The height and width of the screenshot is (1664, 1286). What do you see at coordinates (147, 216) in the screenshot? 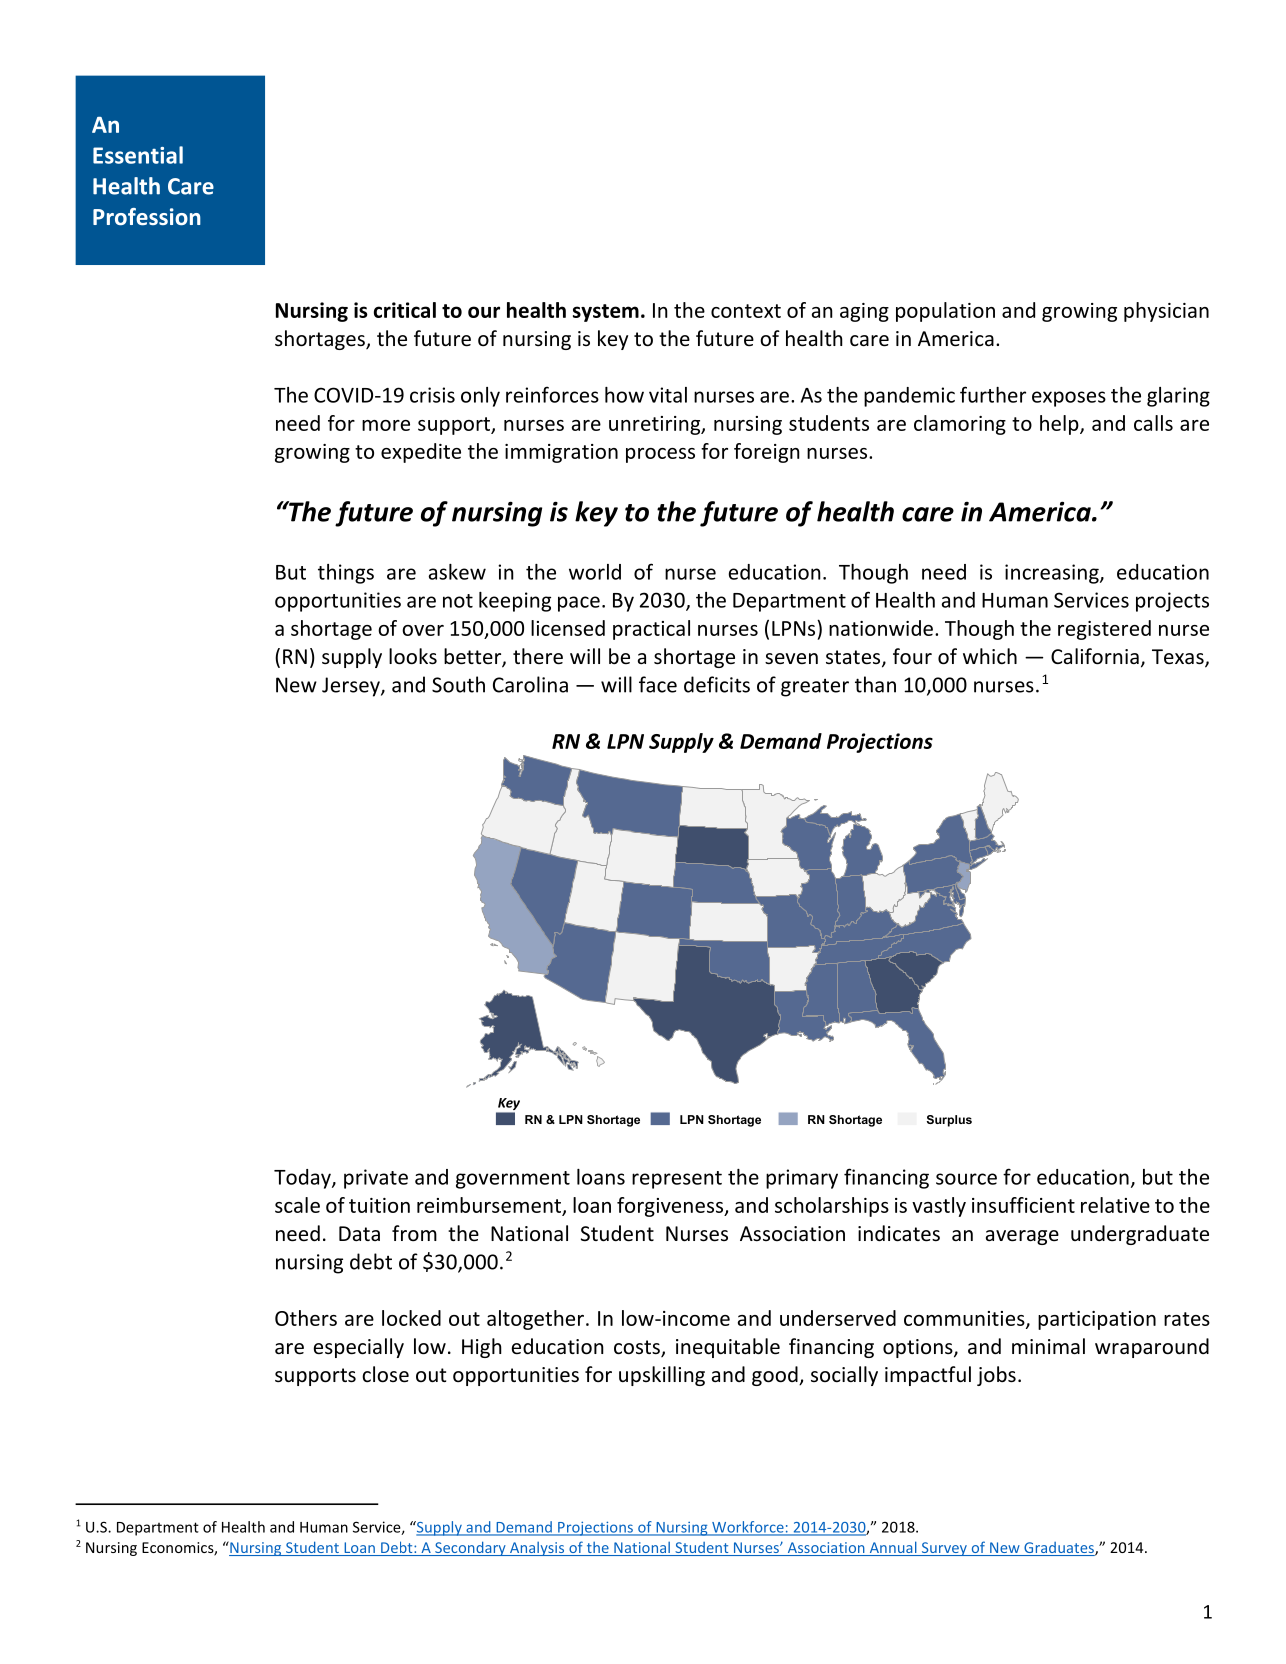
I see `Profession` at bounding box center [147, 216].
